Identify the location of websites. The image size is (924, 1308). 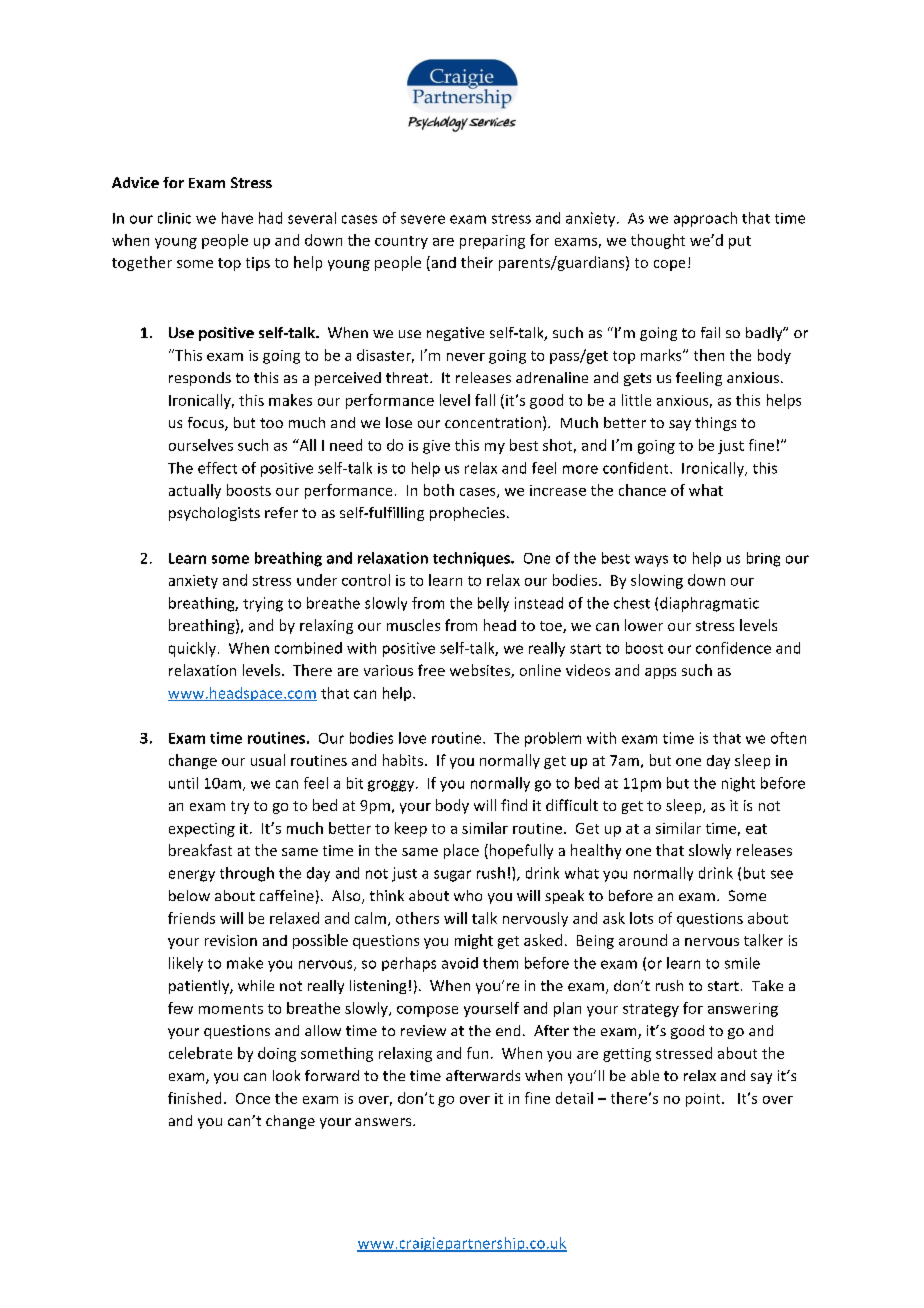
(481, 671).
